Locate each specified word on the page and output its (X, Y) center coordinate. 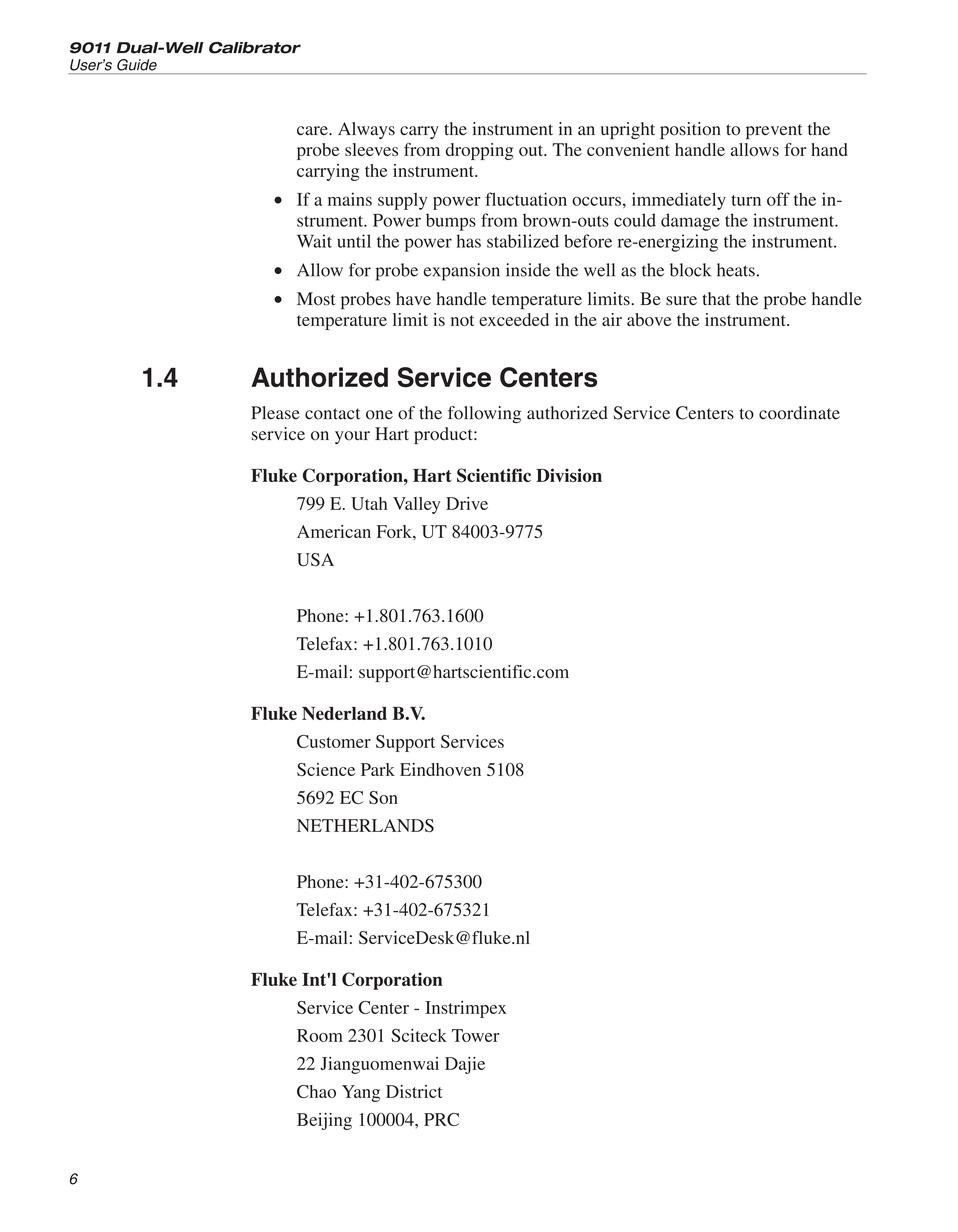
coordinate (799, 413)
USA (315, 560)
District (414, 1091)
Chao (316, 1091)
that (716, 298)
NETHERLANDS (365, 825)
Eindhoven (440, 769)
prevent (774, 132)
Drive (467, 503)
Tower (475, 1035)
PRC (441, 1119)
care (313, 130)
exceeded (514, 319)
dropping (480, 151)
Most (316, 299)
